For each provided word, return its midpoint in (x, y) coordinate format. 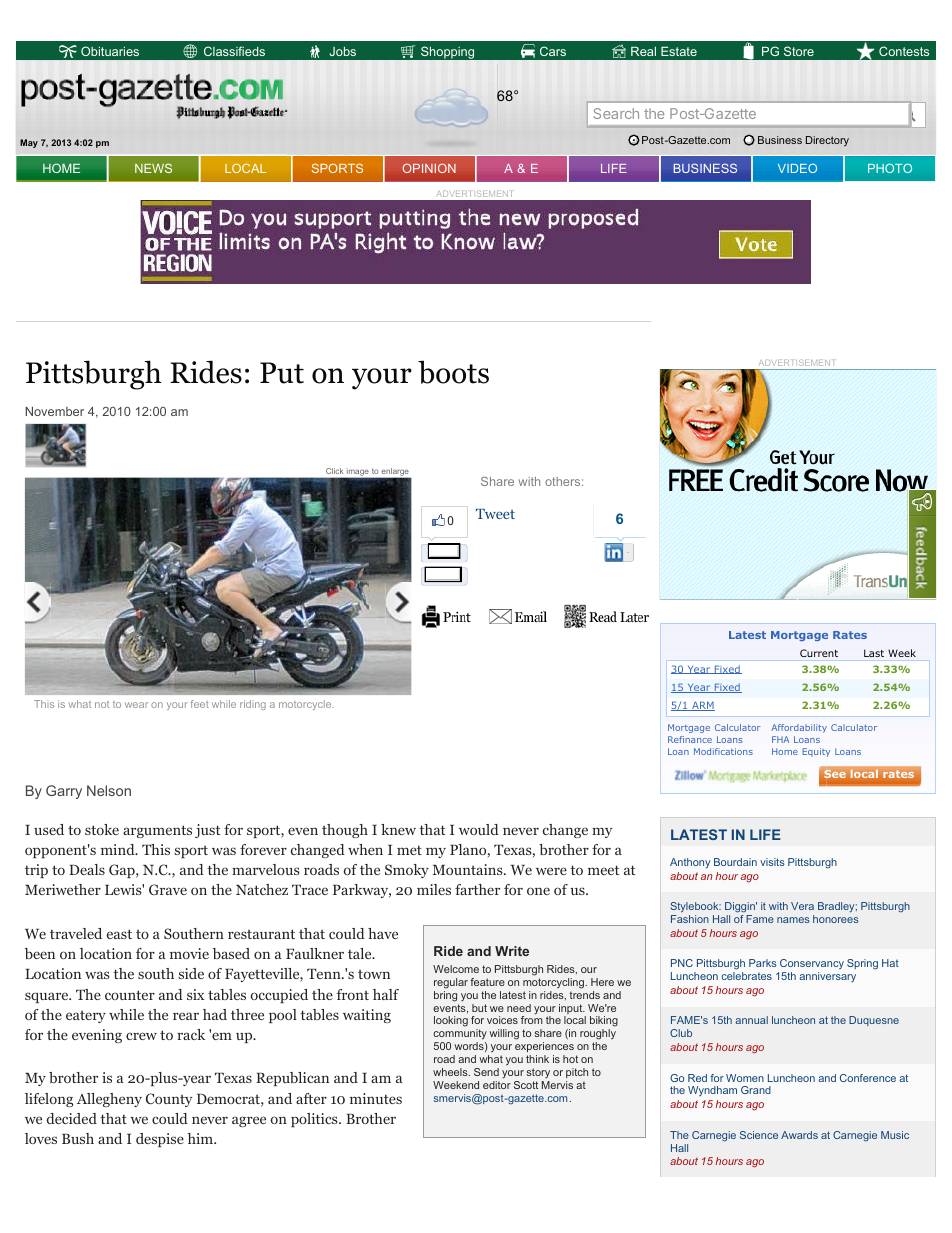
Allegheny (109, 1100)
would (479, 829)
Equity (816, 752)
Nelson (109, 790)
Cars (553, 51)
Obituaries (110, 51)
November (54, 411)
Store (799, 51)
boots (453, 372)
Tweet (495, 514)
